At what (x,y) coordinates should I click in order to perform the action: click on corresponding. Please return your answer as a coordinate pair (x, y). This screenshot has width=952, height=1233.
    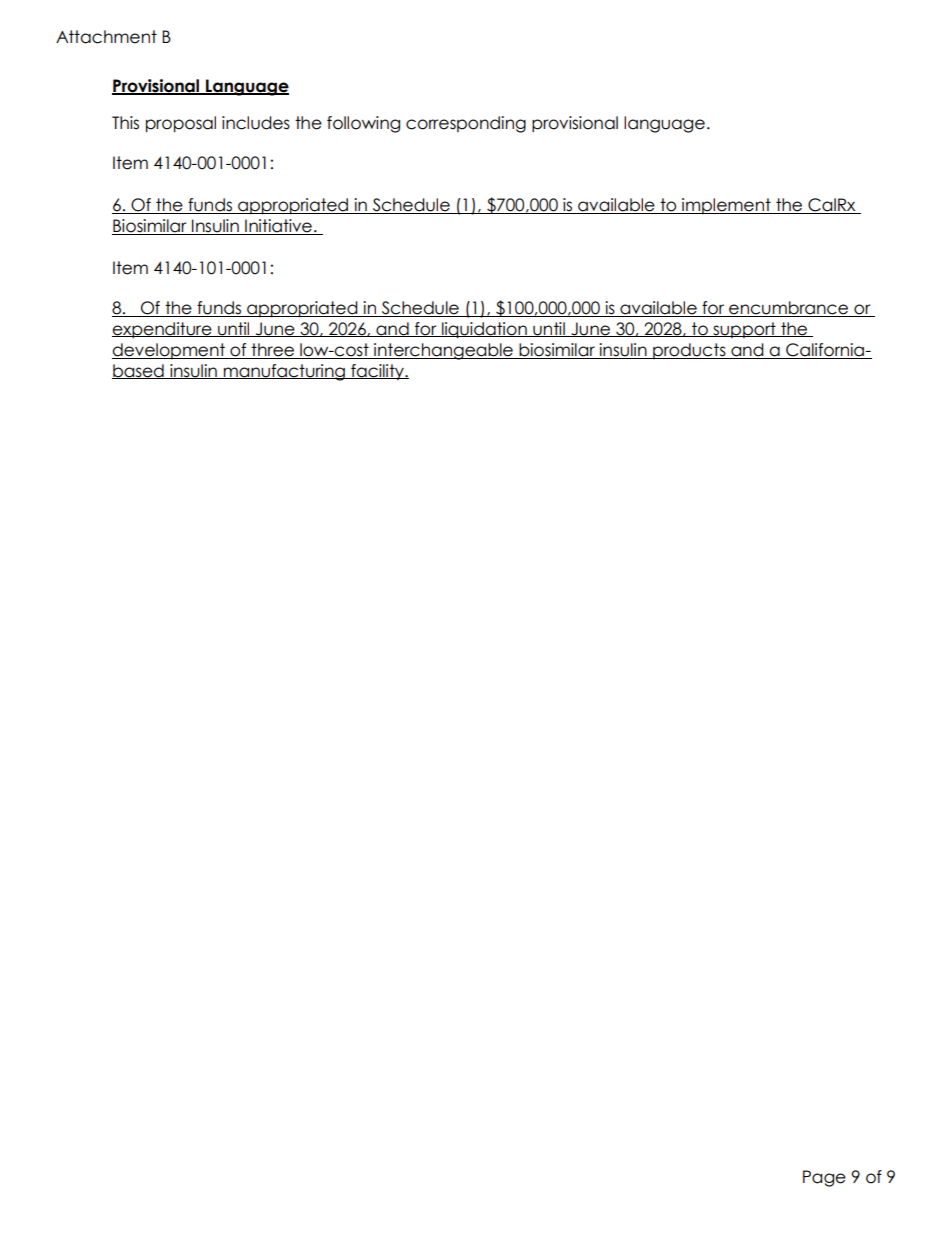
    Looking at the image, I should click on (466, 124).
